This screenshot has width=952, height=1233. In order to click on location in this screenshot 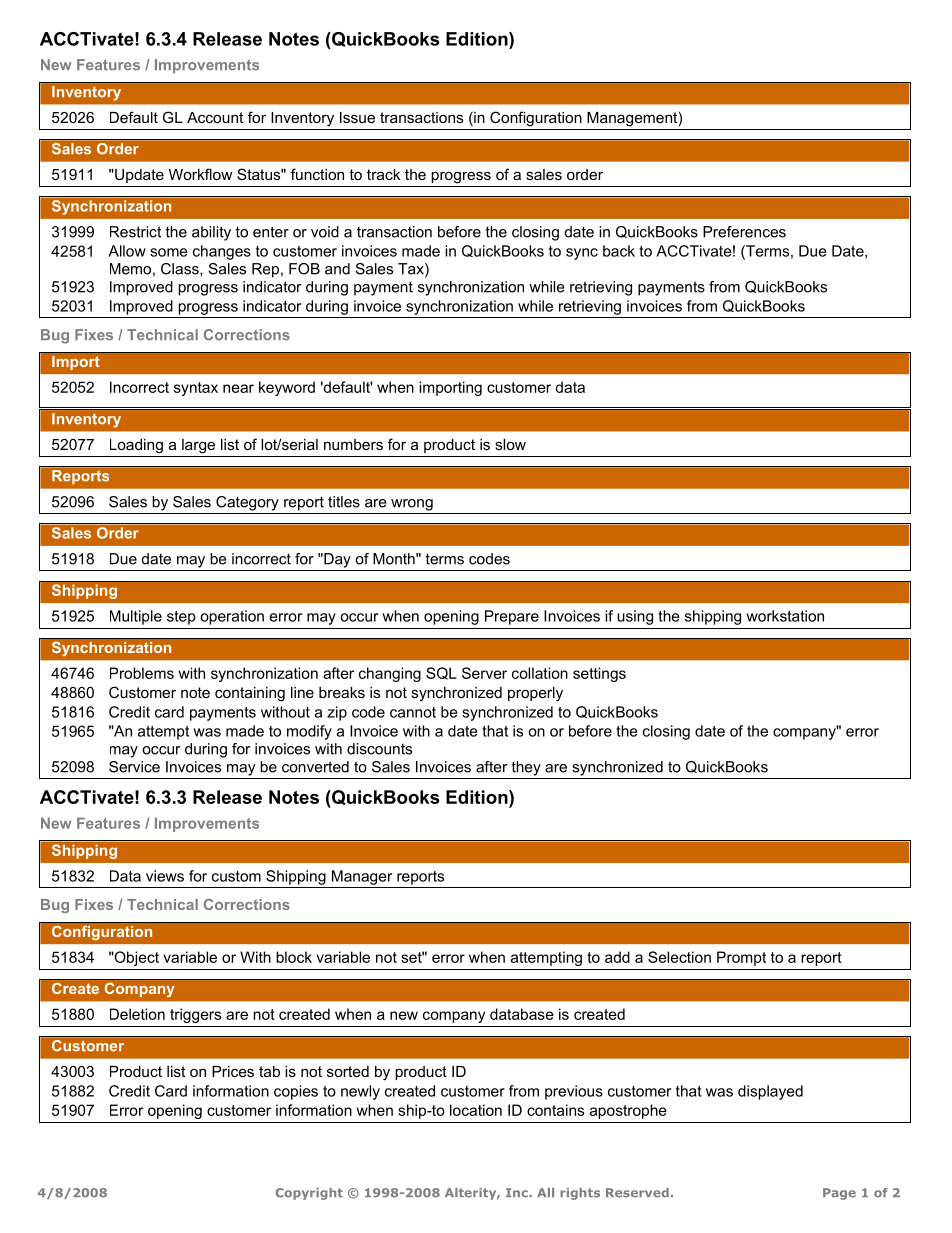, I will do `click(476, 1110)`.
